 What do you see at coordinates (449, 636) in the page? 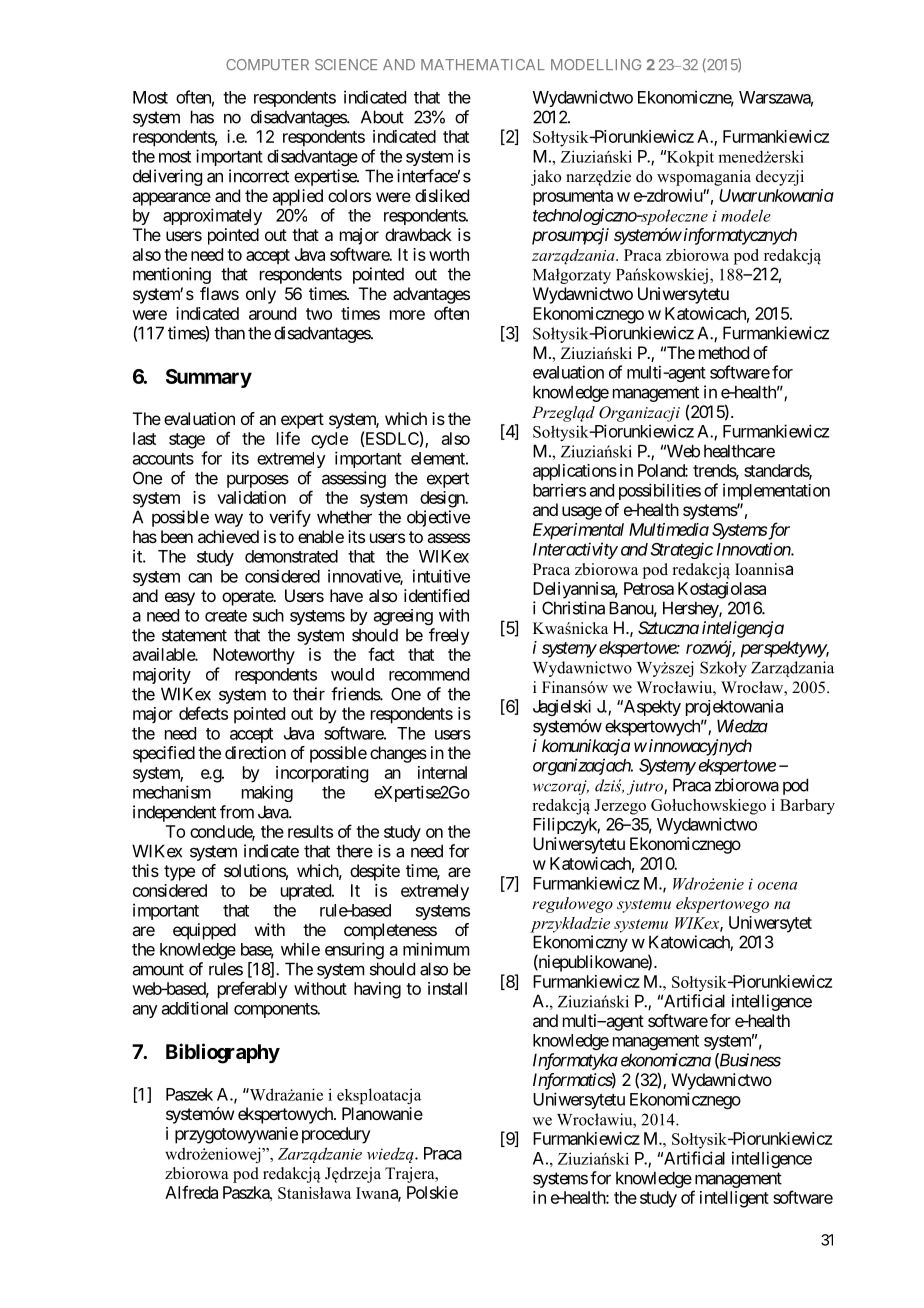
I see `freely` at bounding box center [449, 636].
